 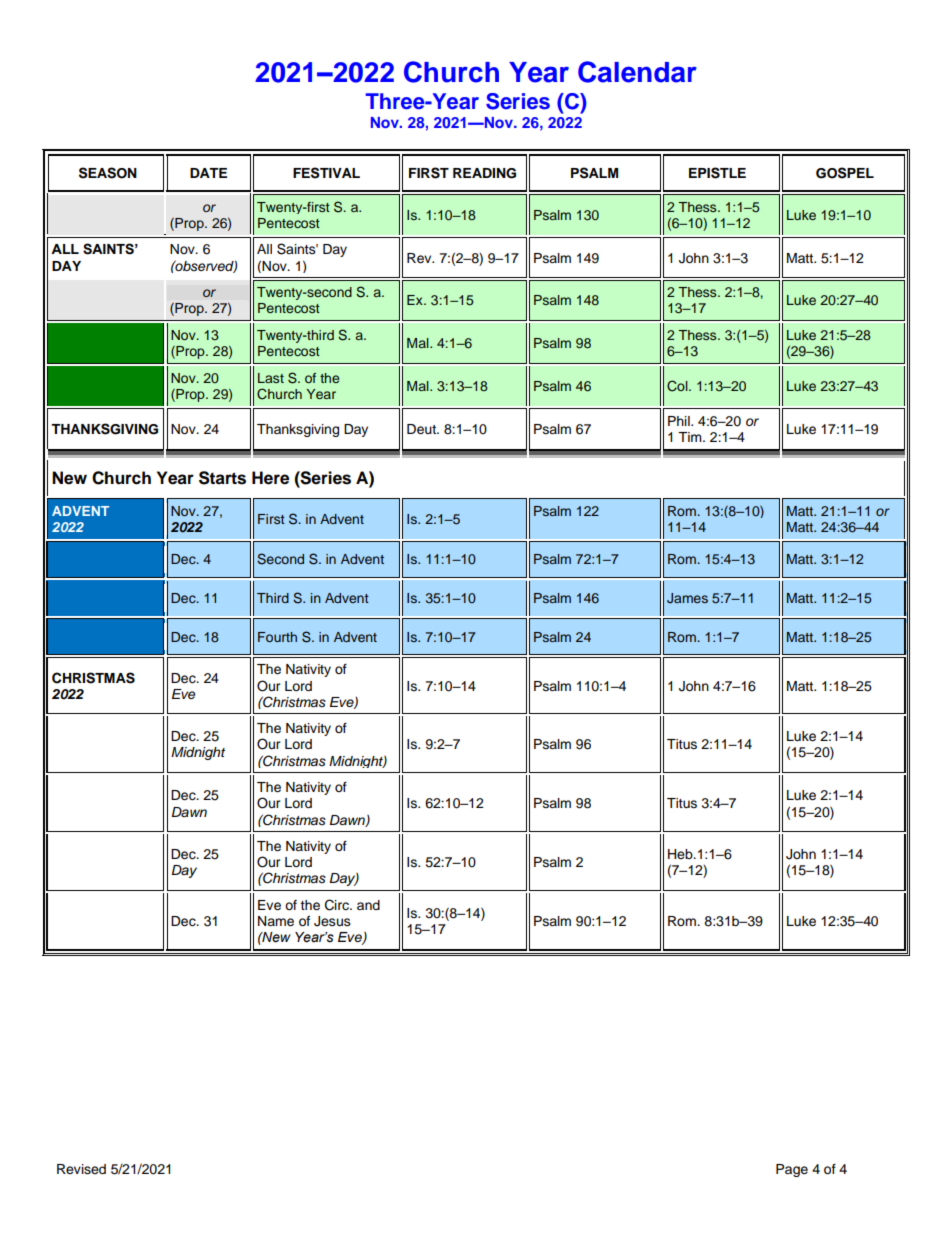 What do you see at coordinates (222, 478) in the screenshot?
I see `Starts` at bounding box center [222, 478].
